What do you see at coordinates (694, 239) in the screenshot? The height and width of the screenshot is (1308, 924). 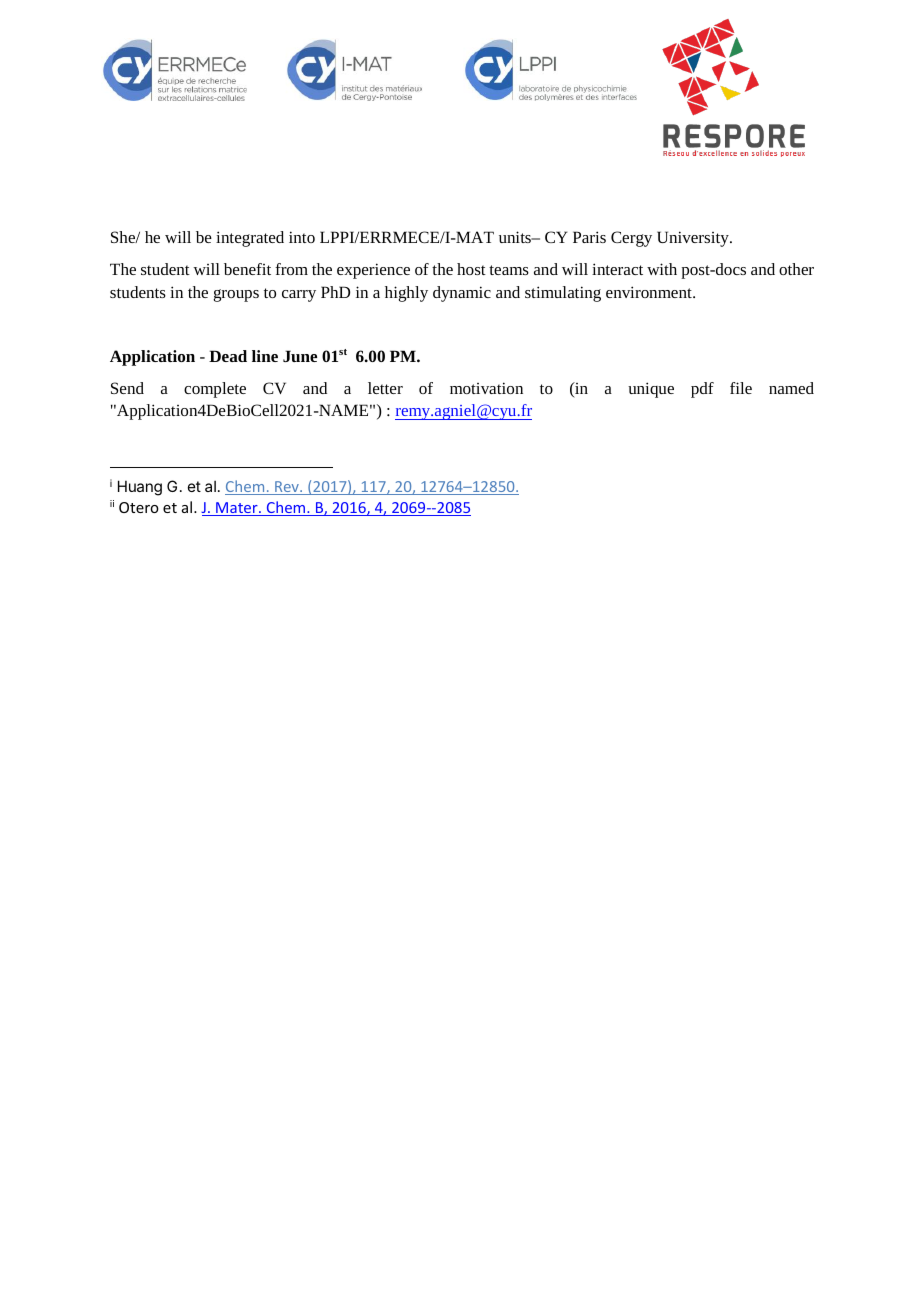 I see `University` at bounding box center [694, 239].
